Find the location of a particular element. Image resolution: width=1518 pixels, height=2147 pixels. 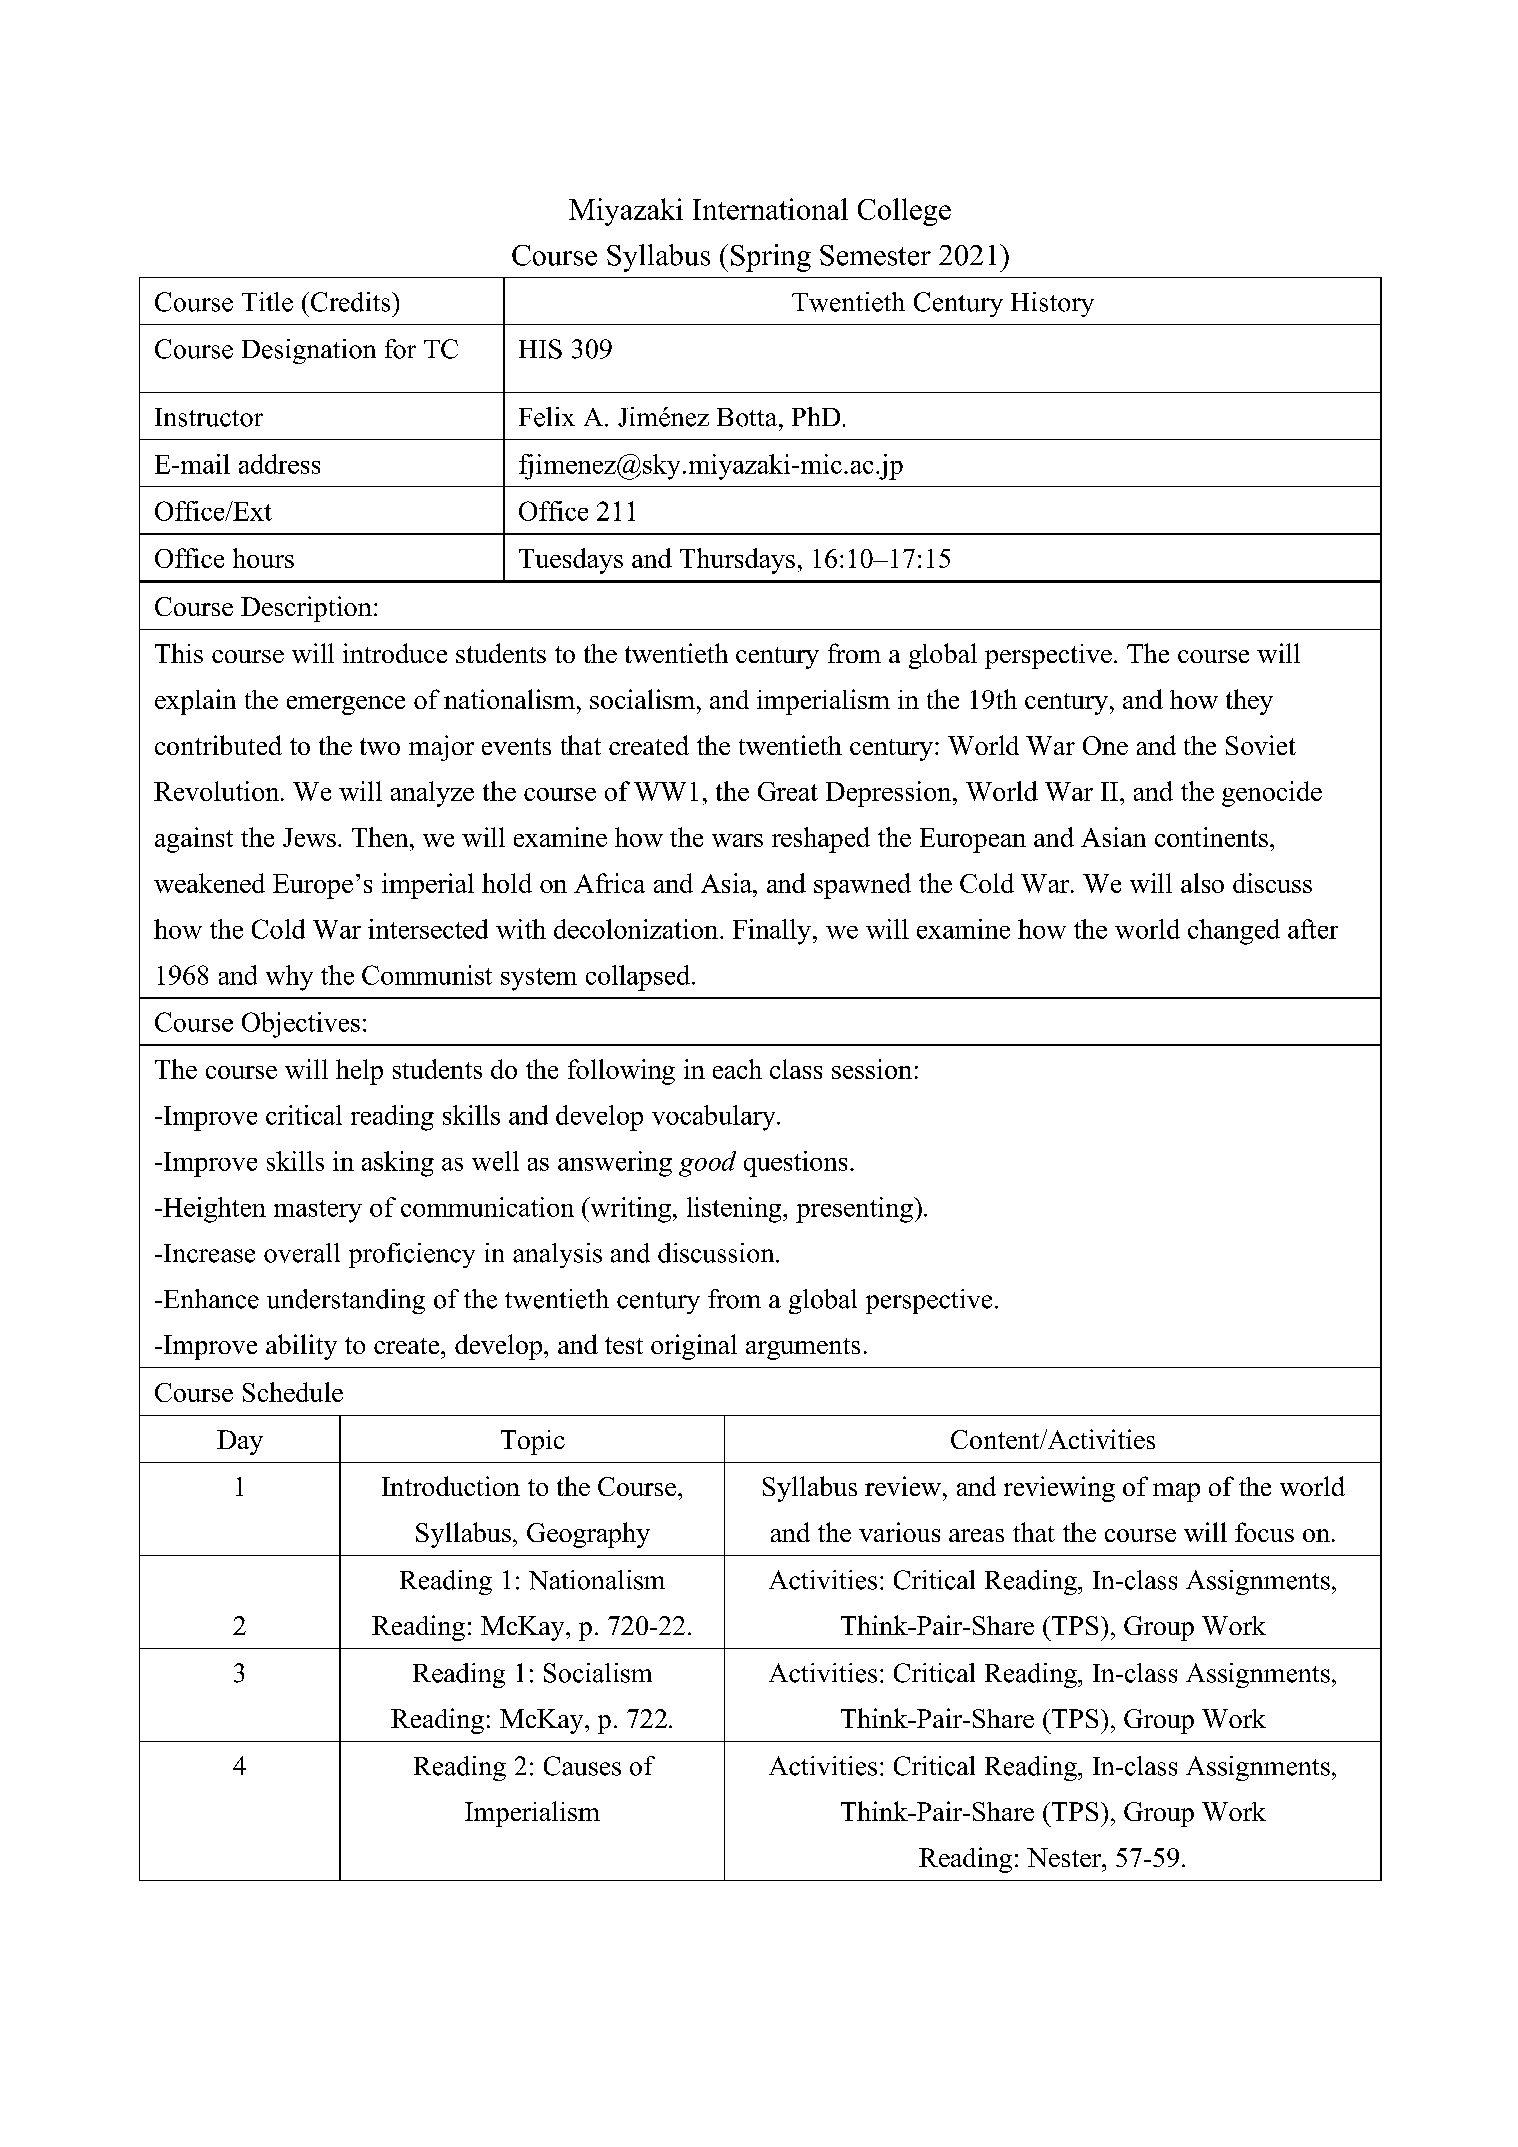

History is located at coordinates (1052, 304).
